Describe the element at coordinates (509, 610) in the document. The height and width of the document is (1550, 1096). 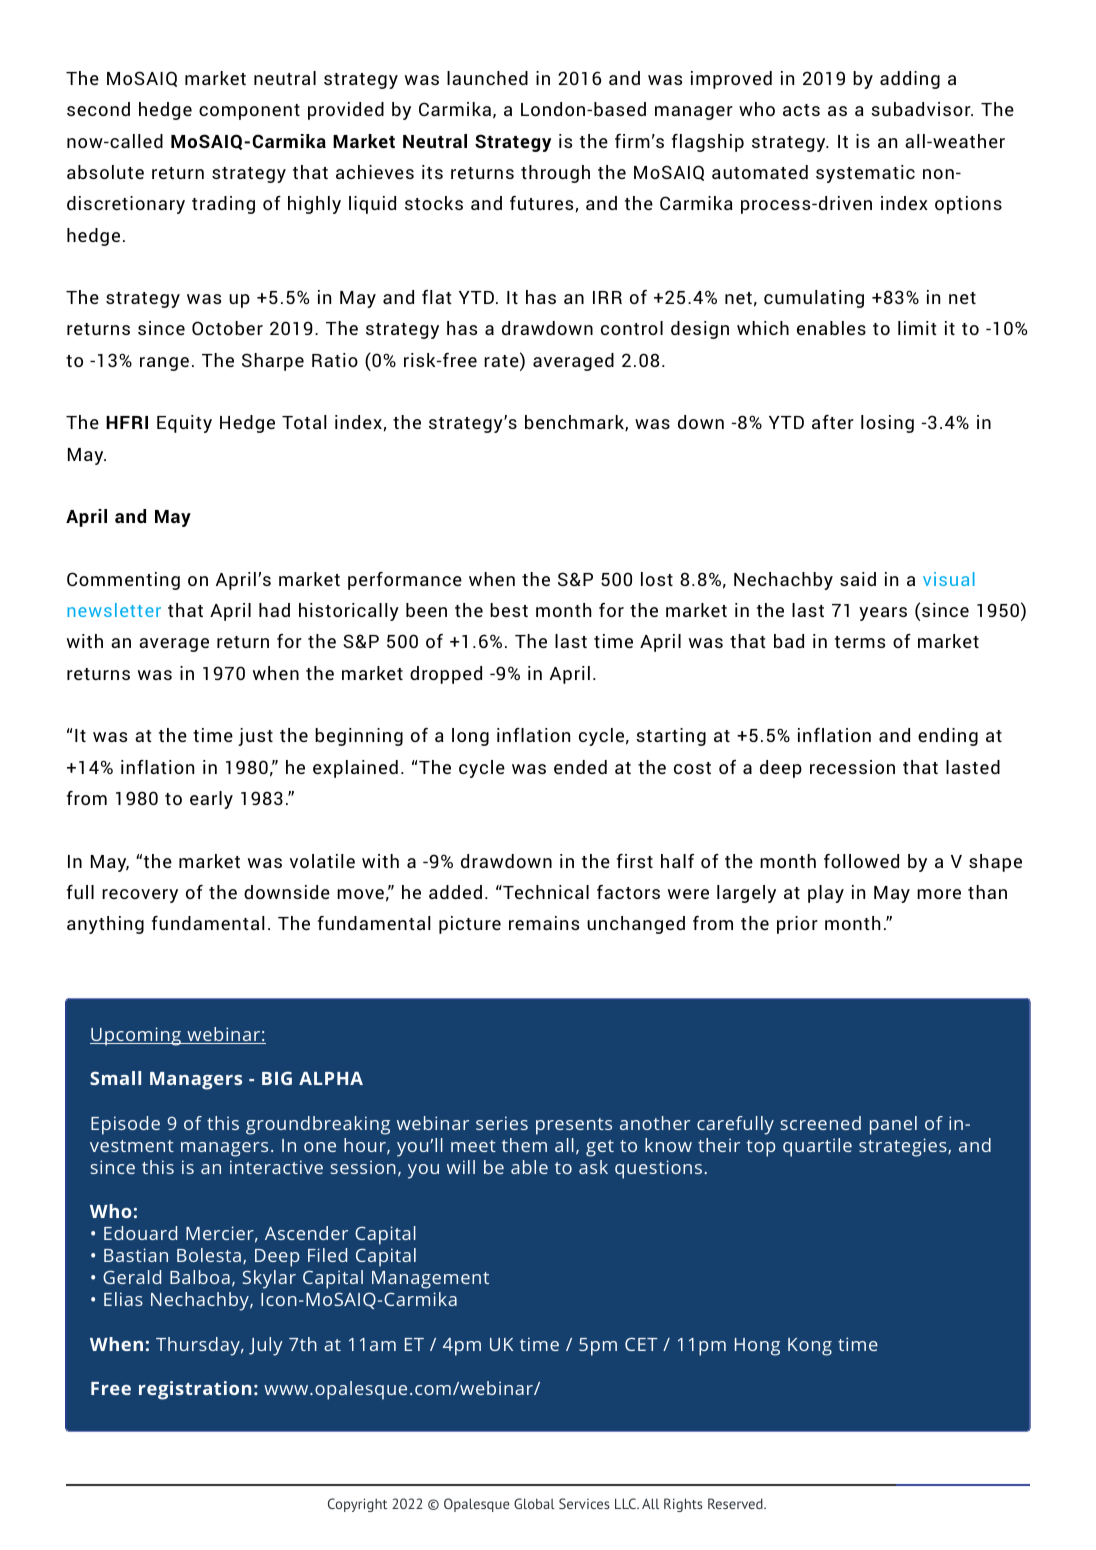
I see `best` at that location.
